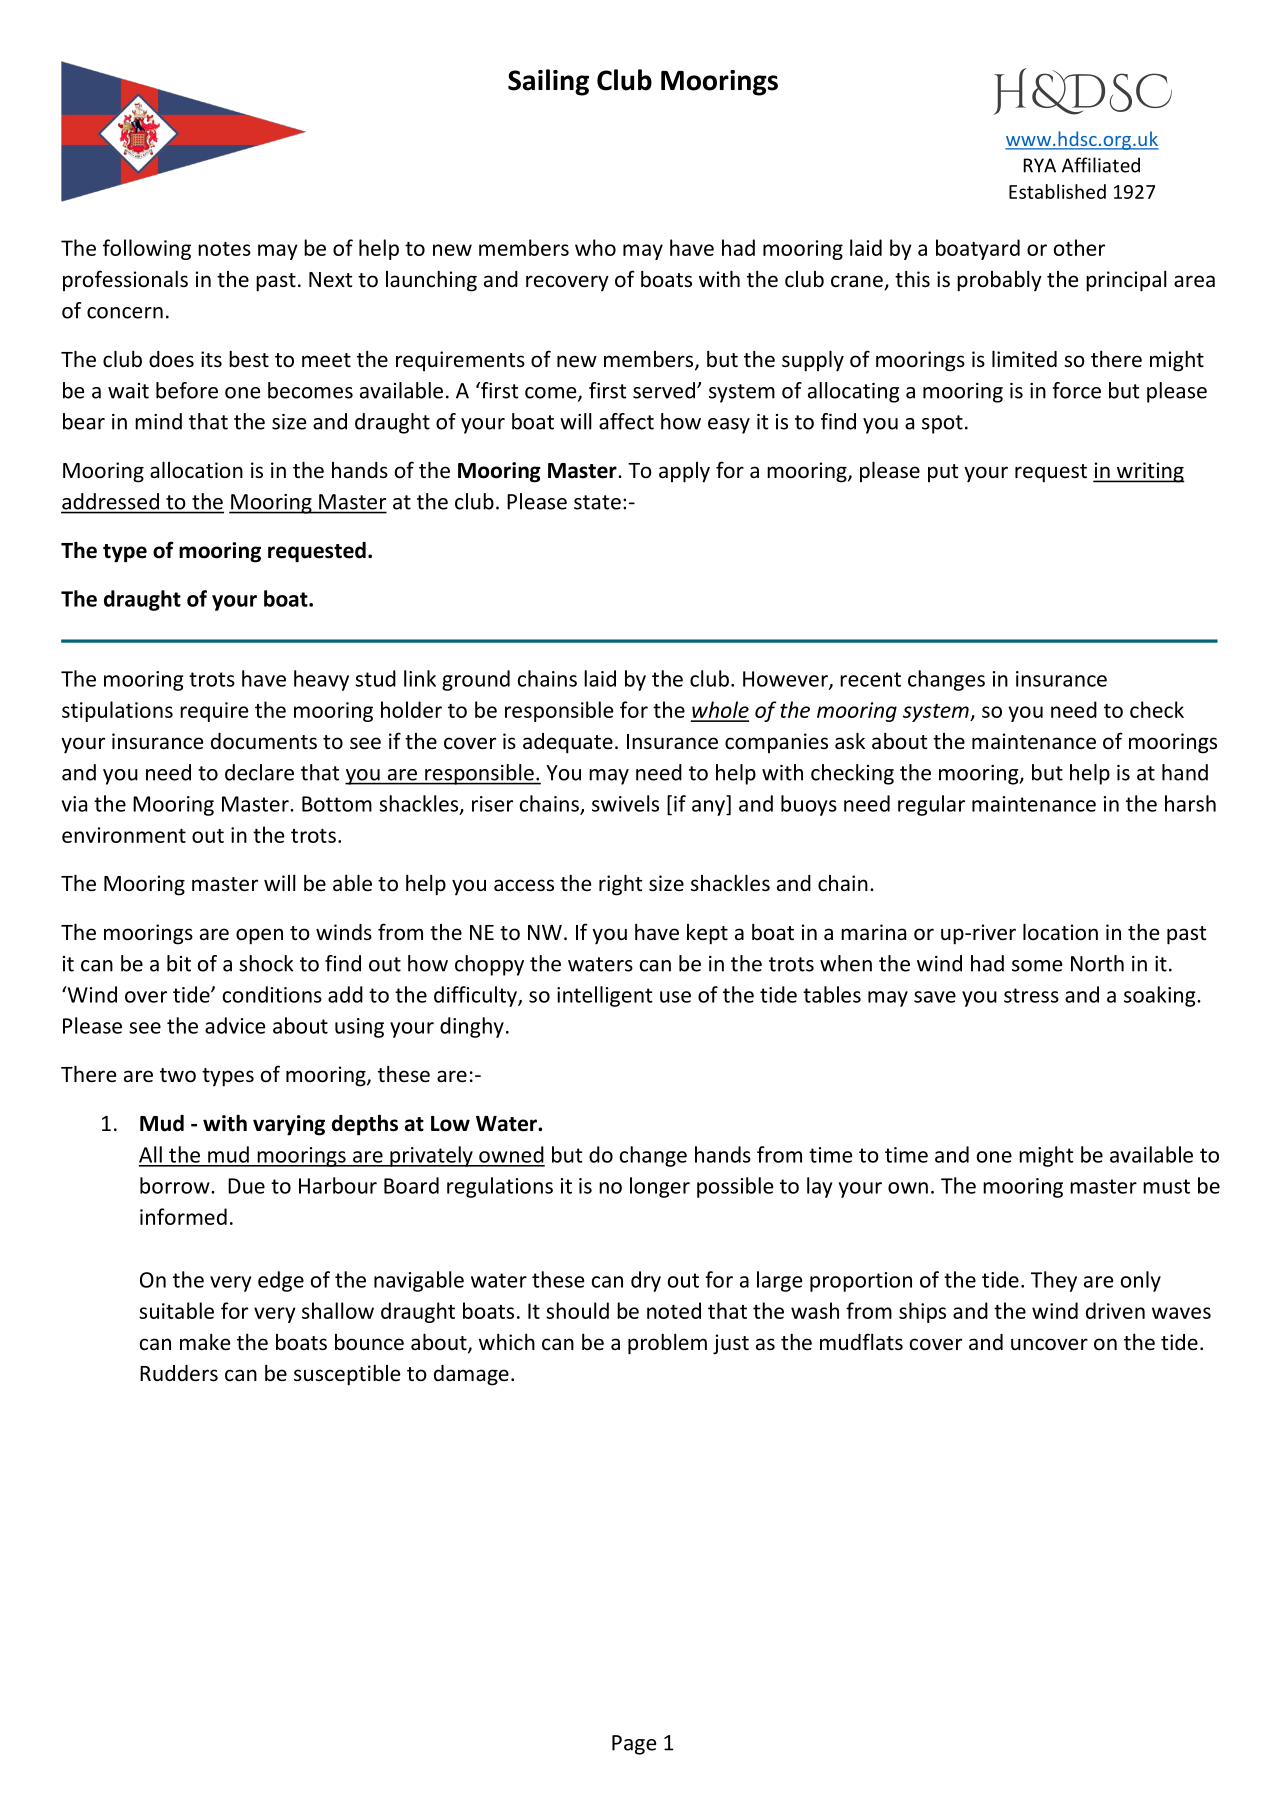  I want to click on Page, so click(634, 1745).
